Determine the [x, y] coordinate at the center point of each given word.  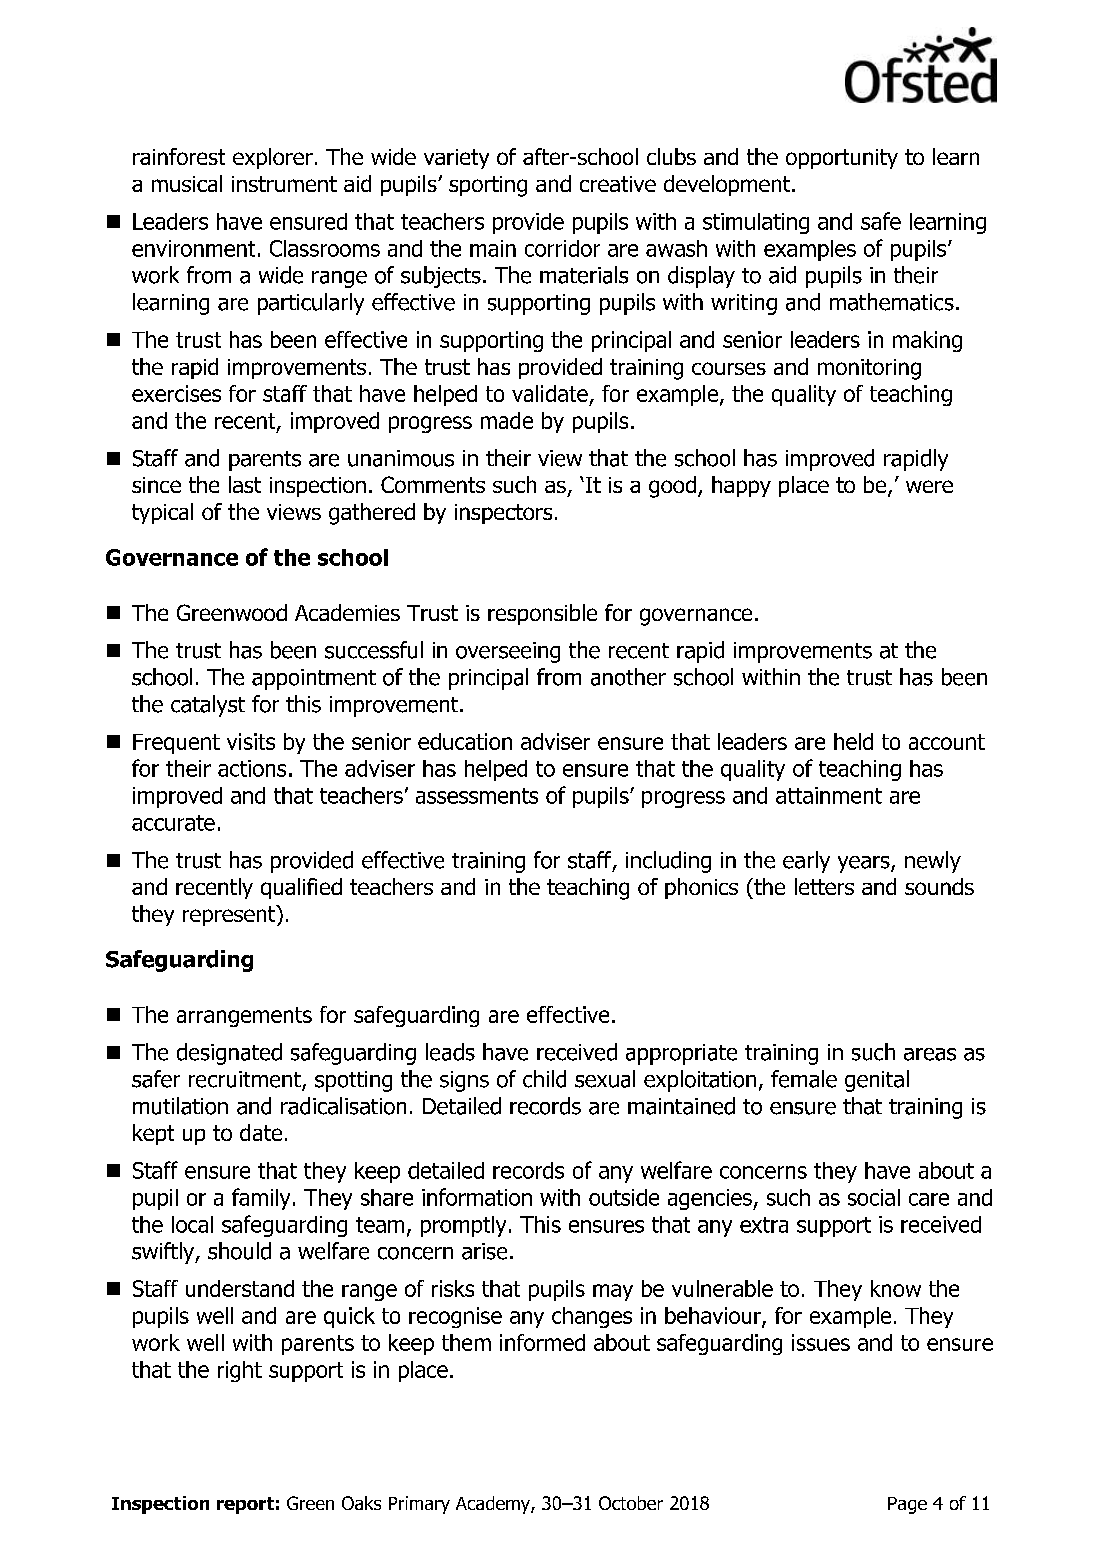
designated [229, 1054]
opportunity [842, 159]
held [853, 741]
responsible [542, 614]
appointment [314, 679]
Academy [494, 1505]
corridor [562, 248]
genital [877, 1081]
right [240, 1371]
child [544, 1079]
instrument [284, 184]
